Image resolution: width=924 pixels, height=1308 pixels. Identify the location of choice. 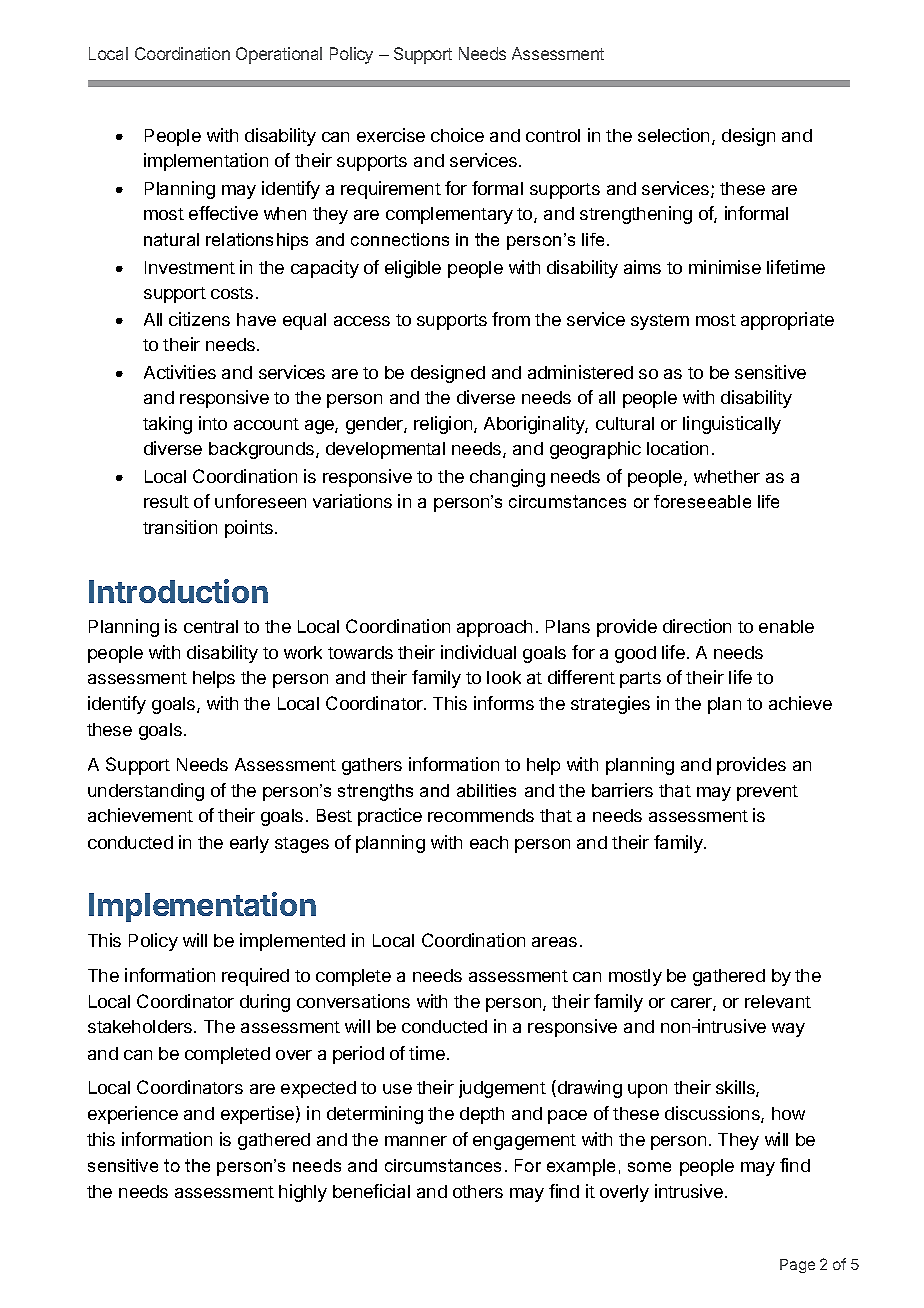
(457, 135).
